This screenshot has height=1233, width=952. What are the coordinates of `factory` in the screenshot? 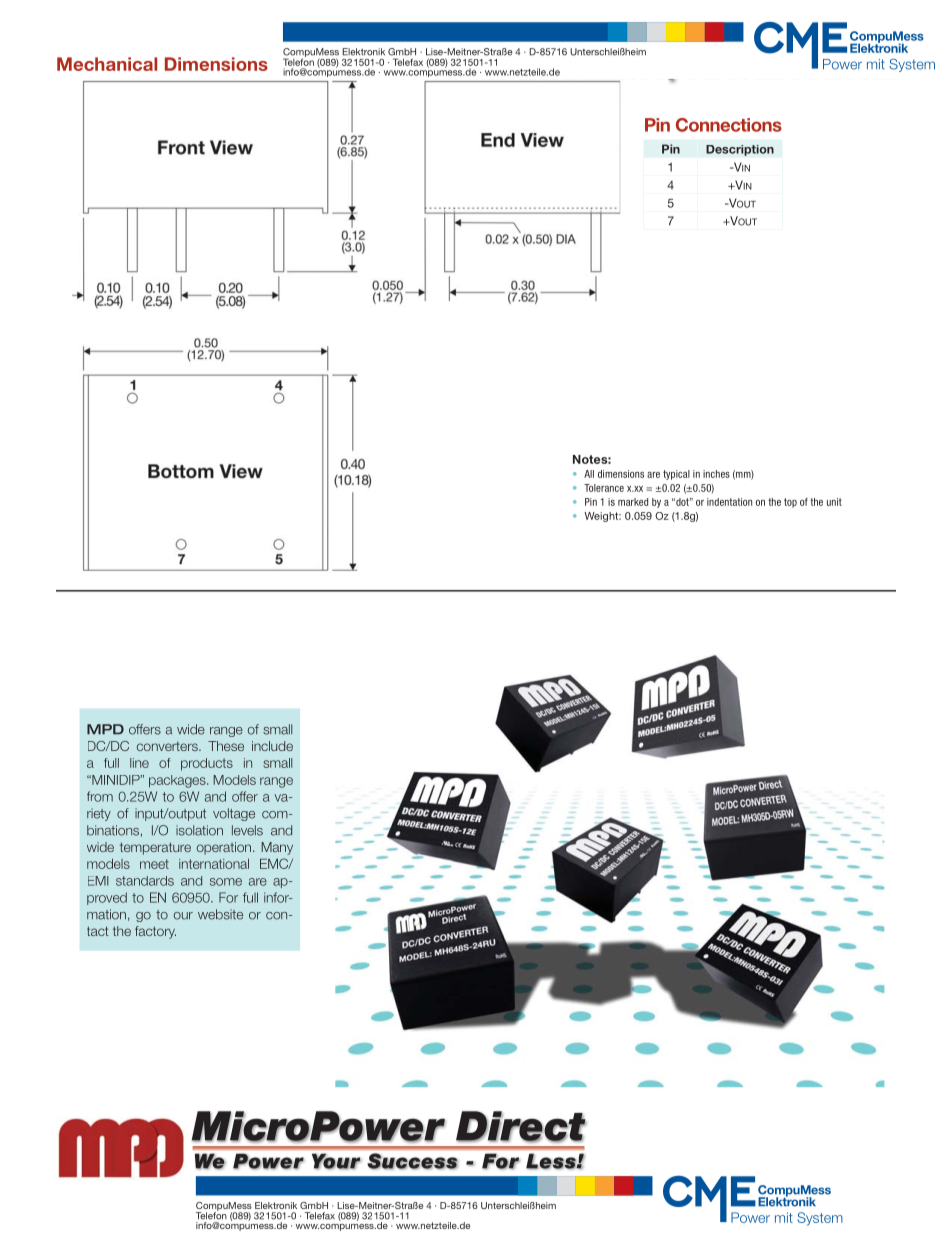 It's located at (155, 932).
